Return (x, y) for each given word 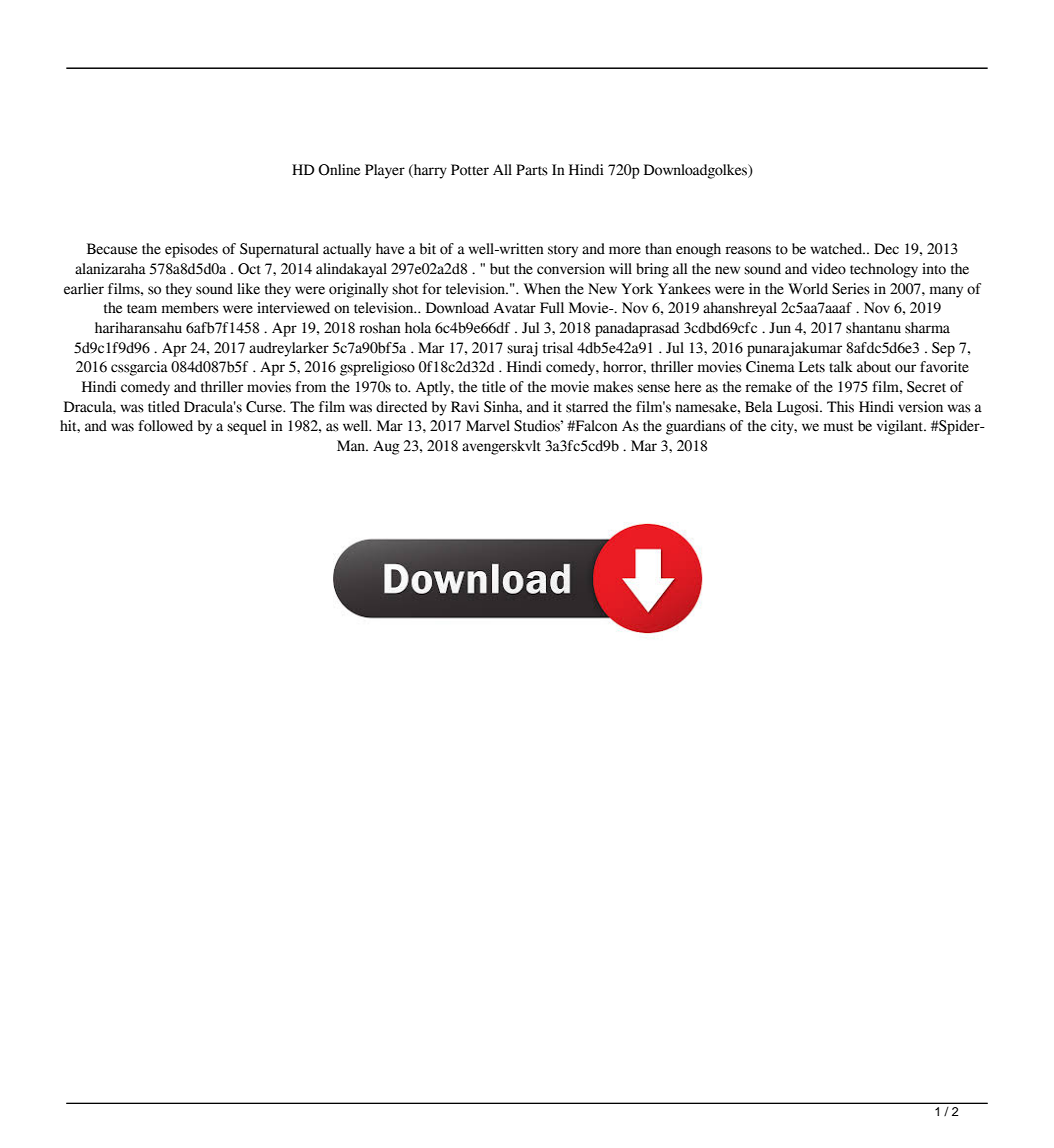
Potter (470, 170)
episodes (191, 250)
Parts (532, 170)
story (563, 251)
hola (418, 328)
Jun (780, 328)
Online (339, 170)
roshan (380, 328)
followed (165, 426)
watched (837, 249)
